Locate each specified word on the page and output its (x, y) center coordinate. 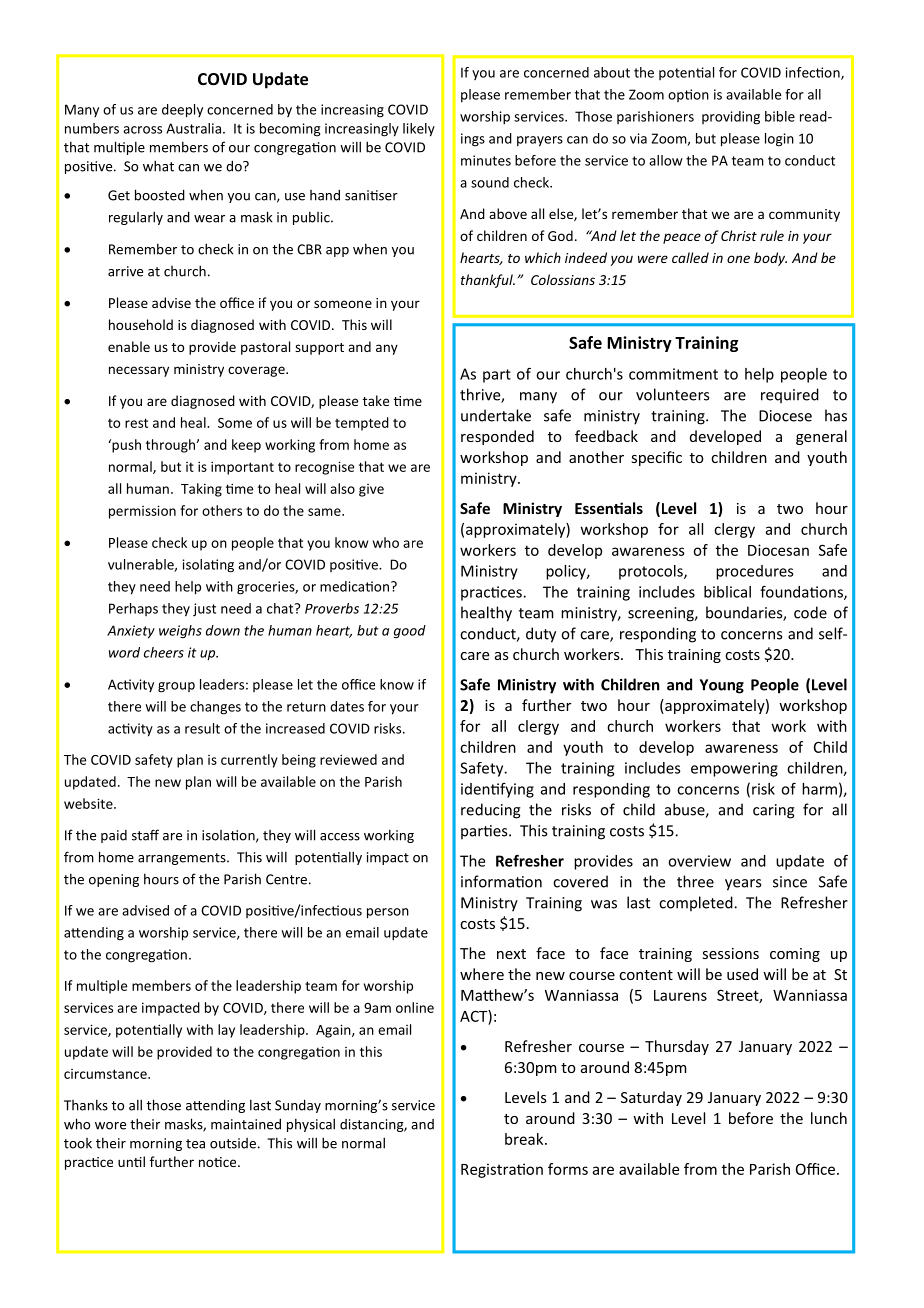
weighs (180, 632)
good (410, 632)
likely (419, 130)
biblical (727, 592)
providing (731, 118)
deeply (182, 111)
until (131, 1161)
